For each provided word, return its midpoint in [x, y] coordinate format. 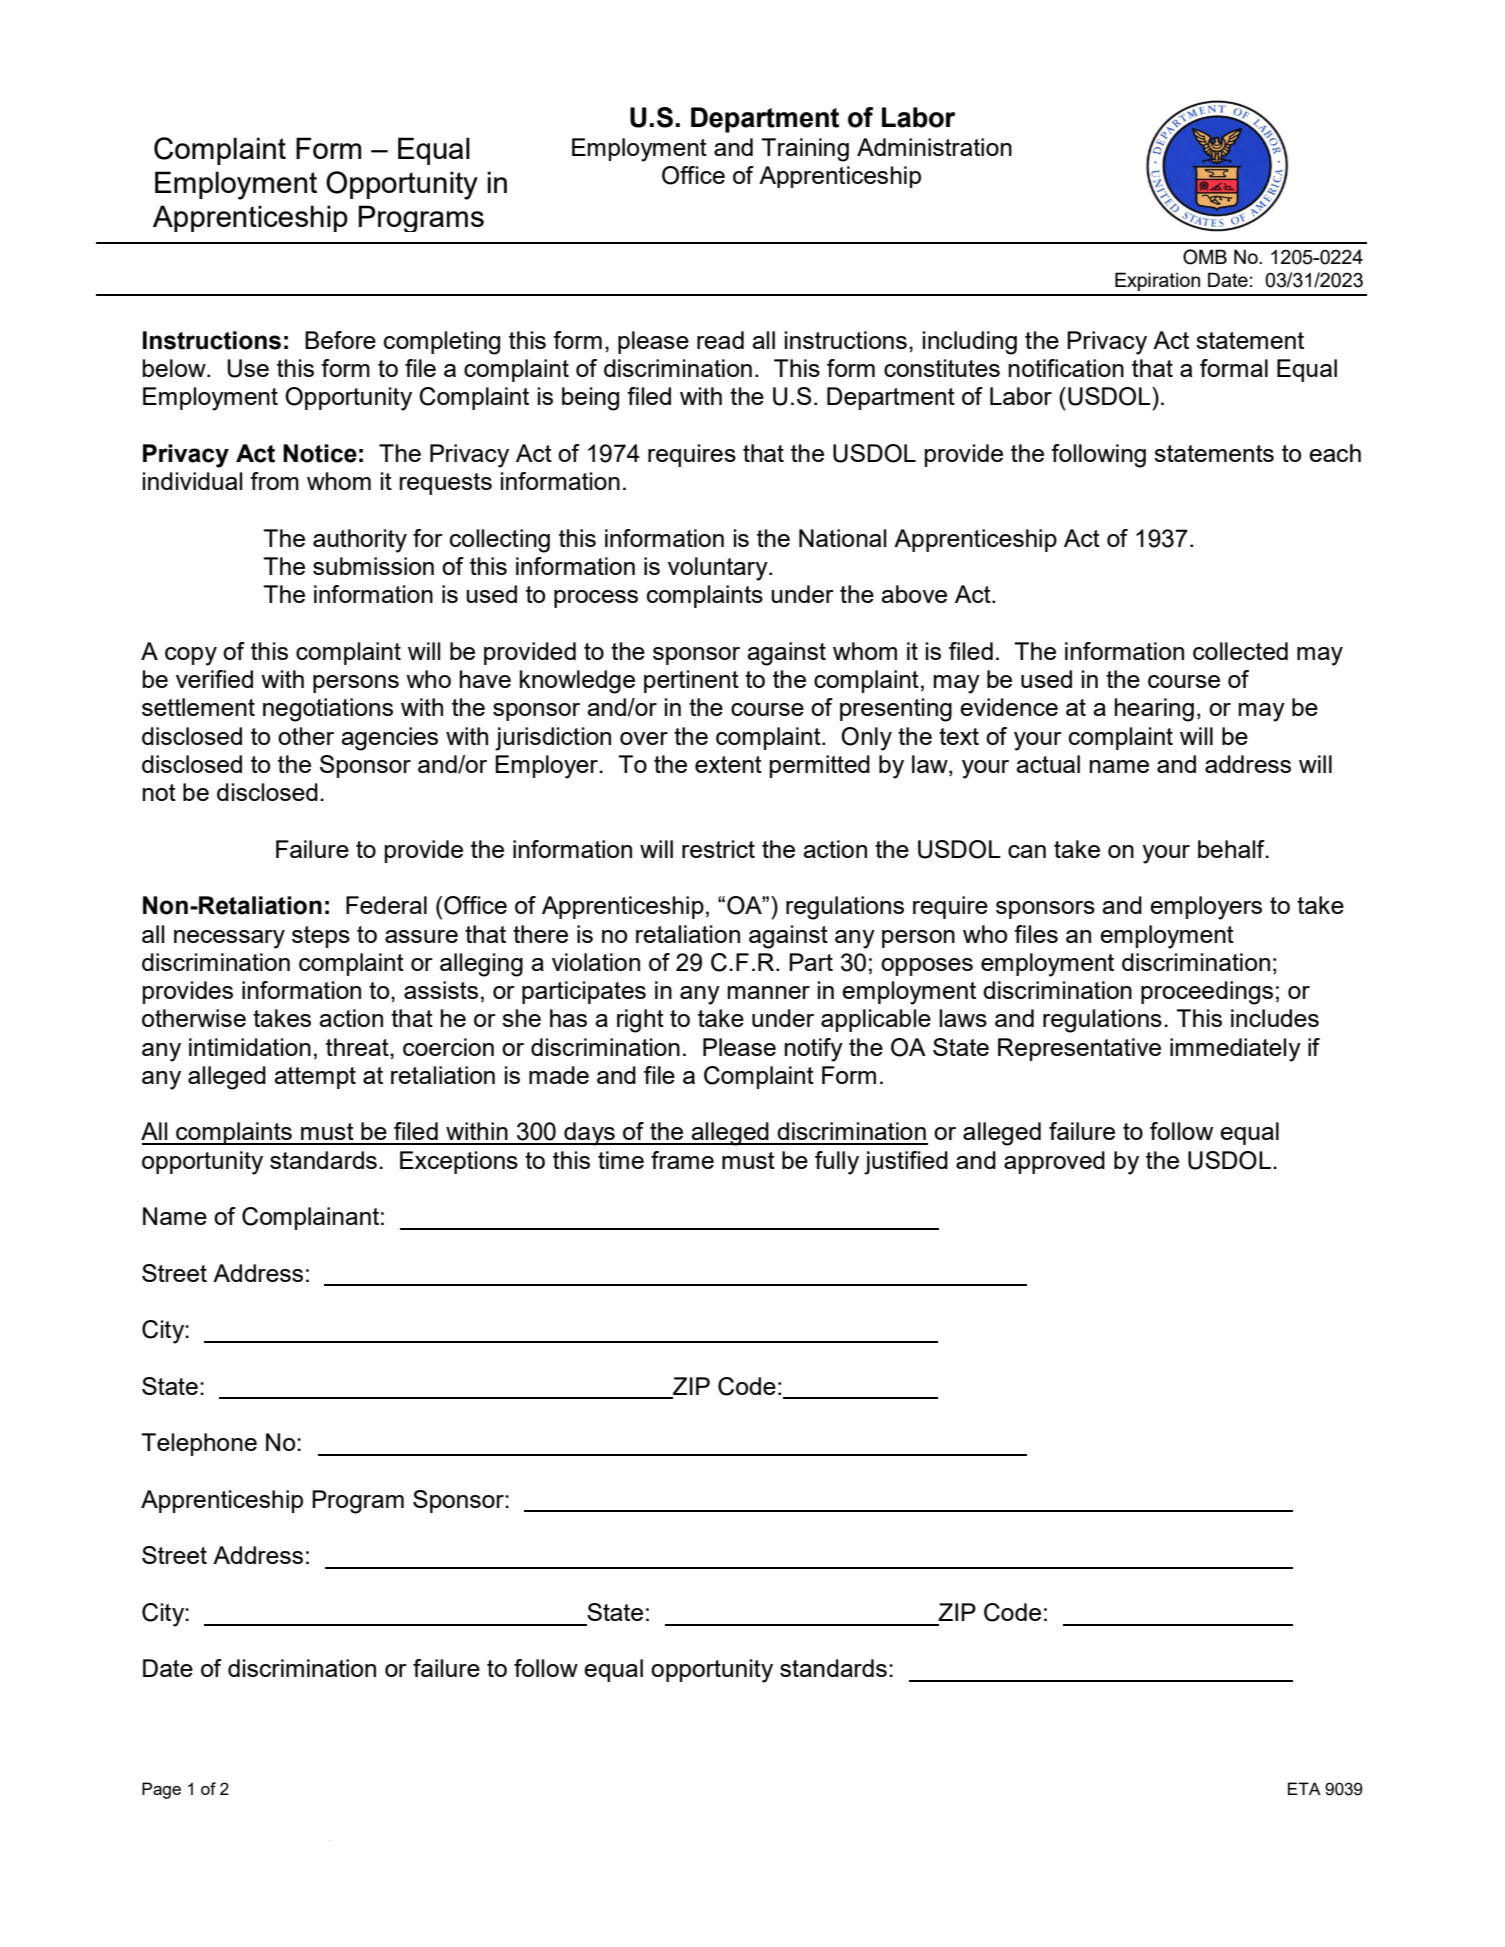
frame [682, 1160]
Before [340, 340]
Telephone [199, 1444]
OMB [1205, 257]
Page [161, 1790]
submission [373, 566]
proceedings [1207, 993]
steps [321, 937]
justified [906, 1163]
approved [1054, 1162]
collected [1240, 651]
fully [837, 1163]
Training [805, 150]
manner [769, 992]
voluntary [719, 569]
